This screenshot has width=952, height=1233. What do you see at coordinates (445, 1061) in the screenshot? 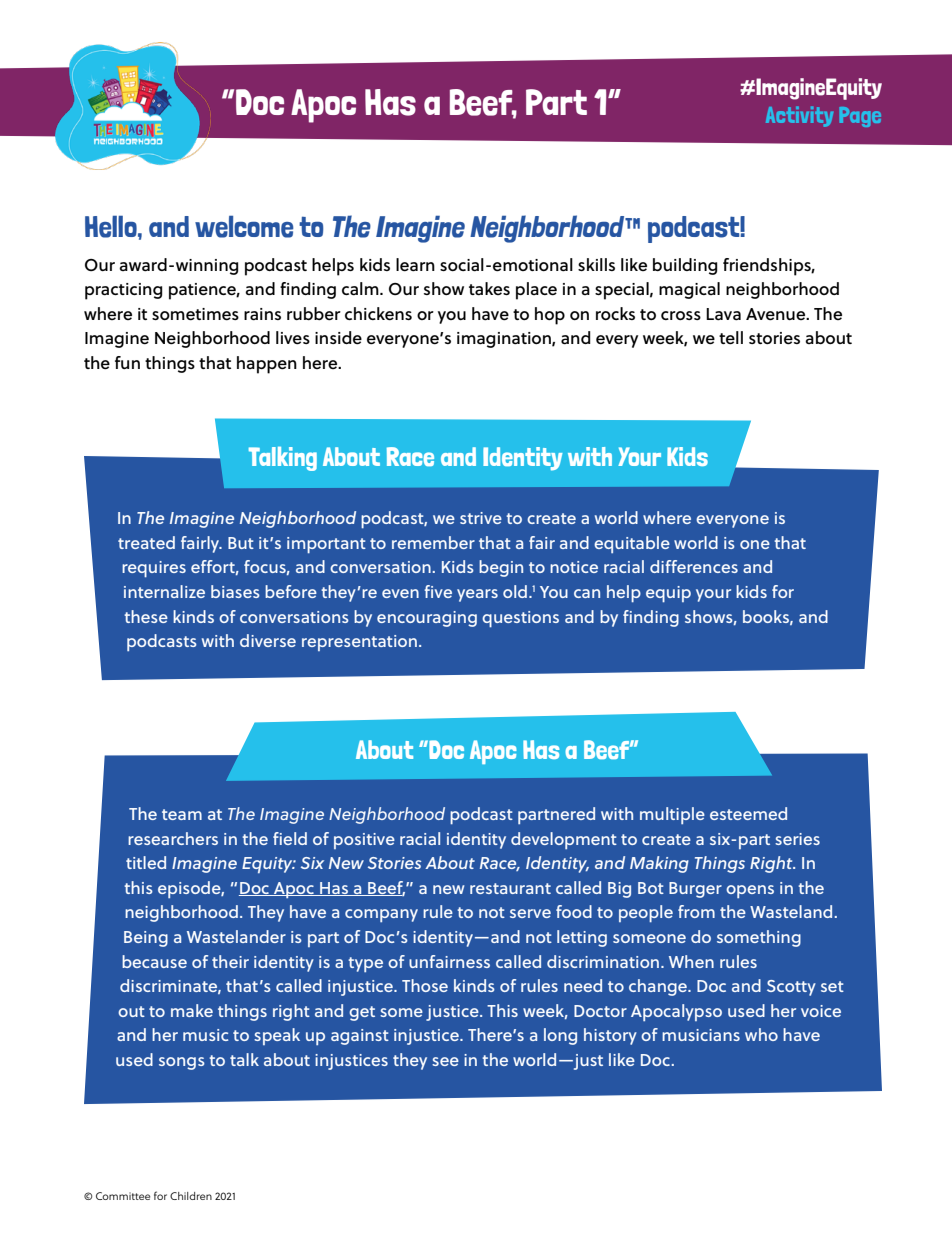
I see `see` at bounding box center [445, 1061].
